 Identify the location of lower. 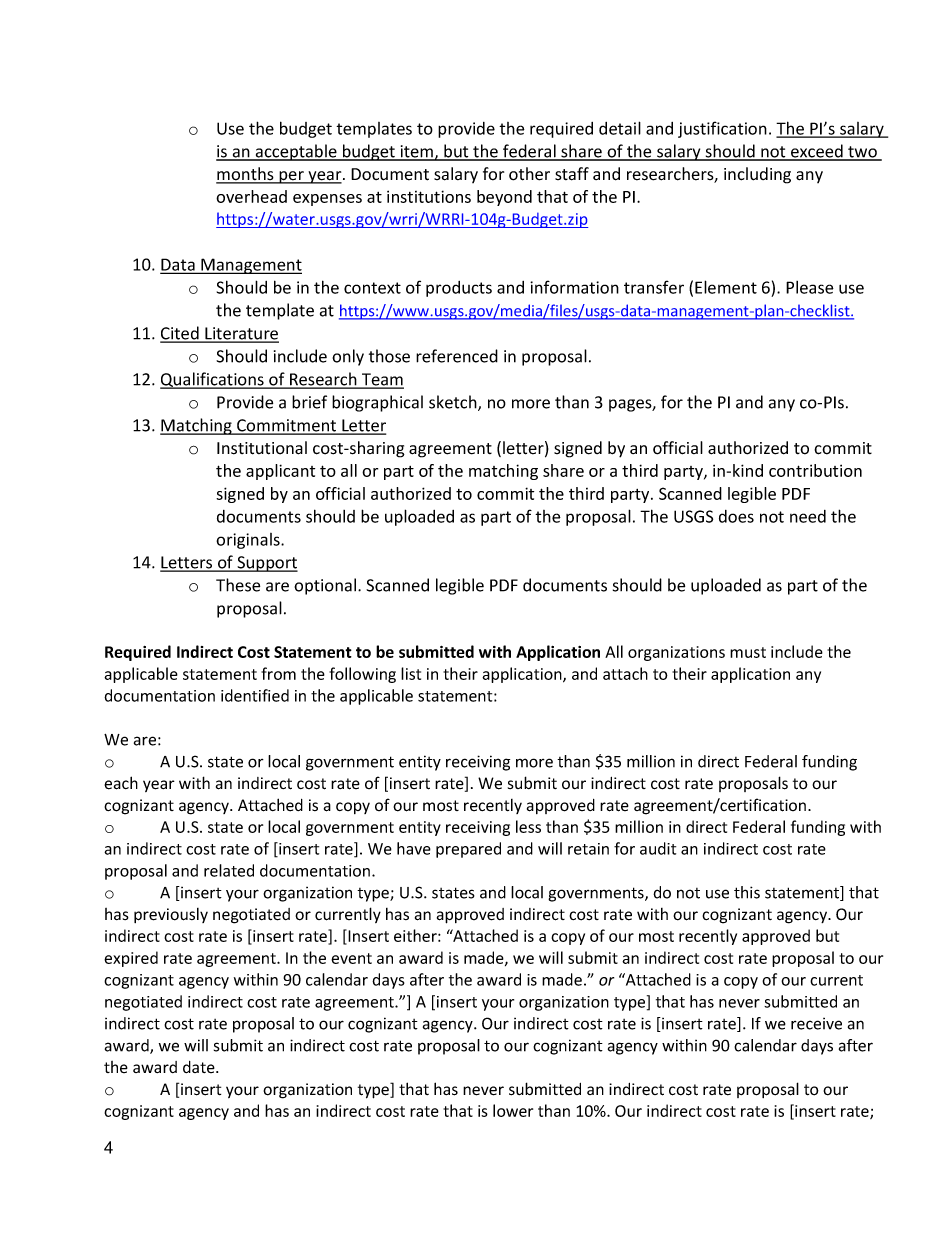
(513, 1110).
